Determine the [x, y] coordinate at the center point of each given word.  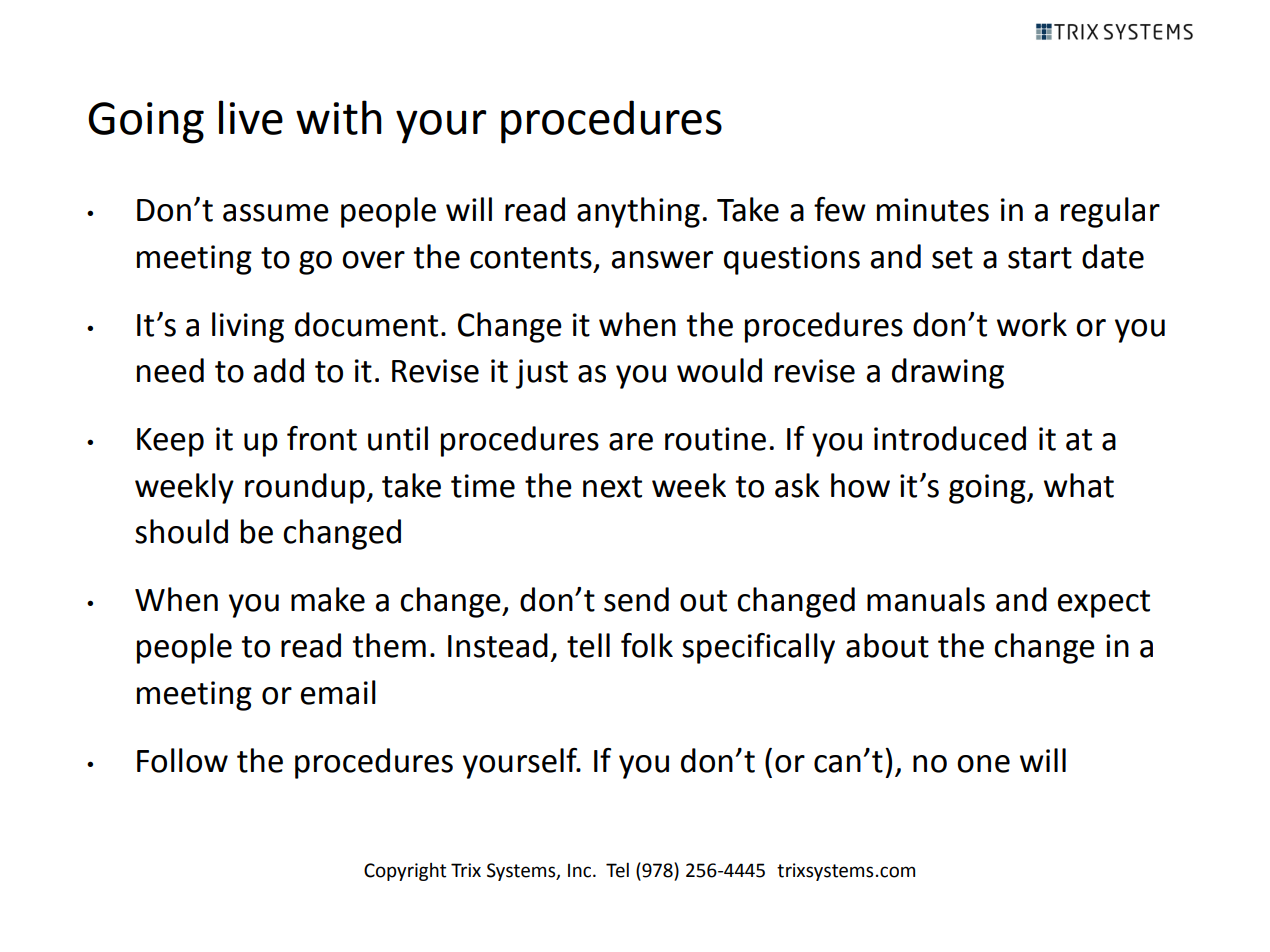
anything [638, 212]
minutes [933, 210]
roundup [306, 488]
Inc [581, 871]
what [1079, 485]
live [251, 117]
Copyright [405, 872]
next [612, 487]
